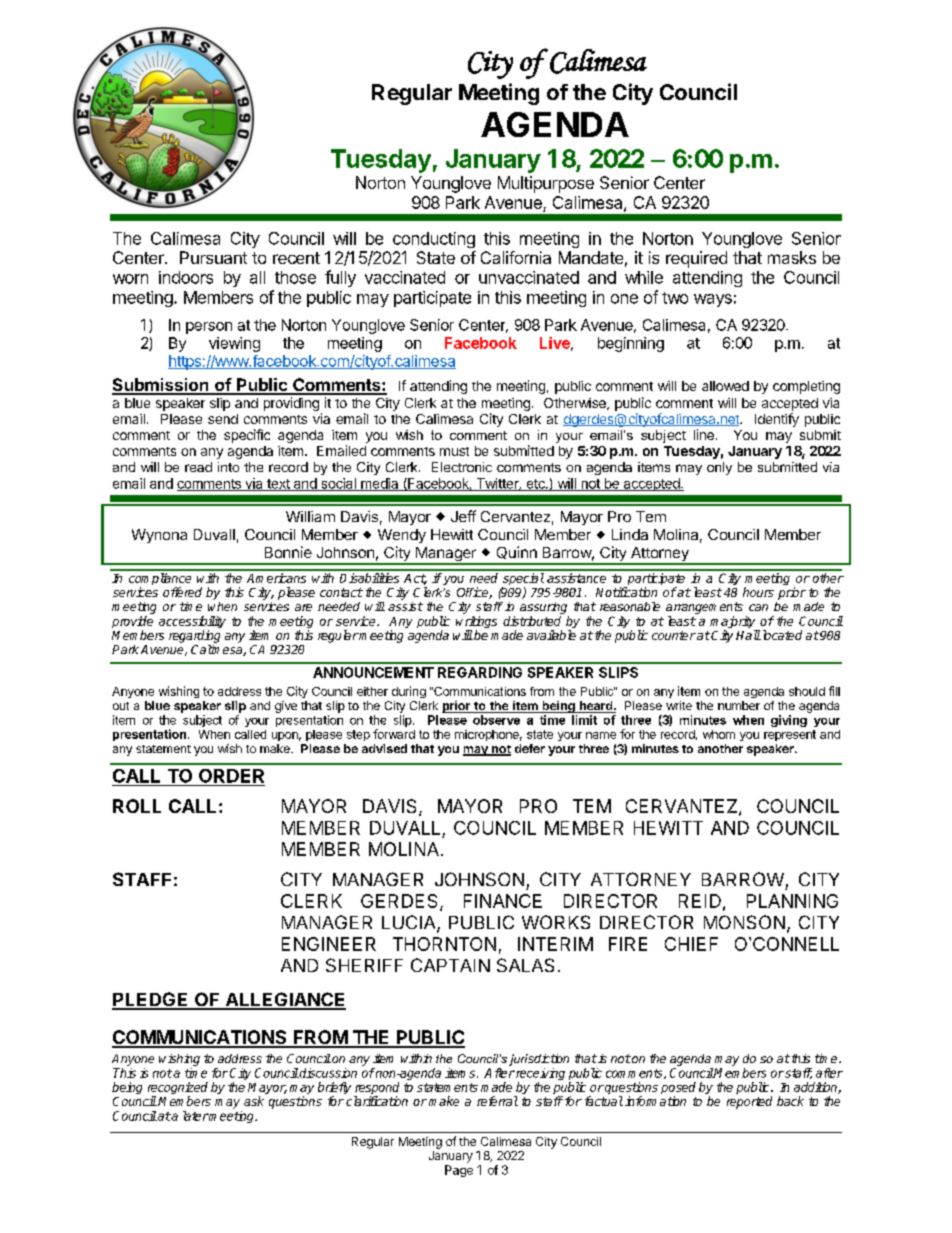  Describe the element at coordinates (496, 720) in the screenshot. I see `observe` at that location.
